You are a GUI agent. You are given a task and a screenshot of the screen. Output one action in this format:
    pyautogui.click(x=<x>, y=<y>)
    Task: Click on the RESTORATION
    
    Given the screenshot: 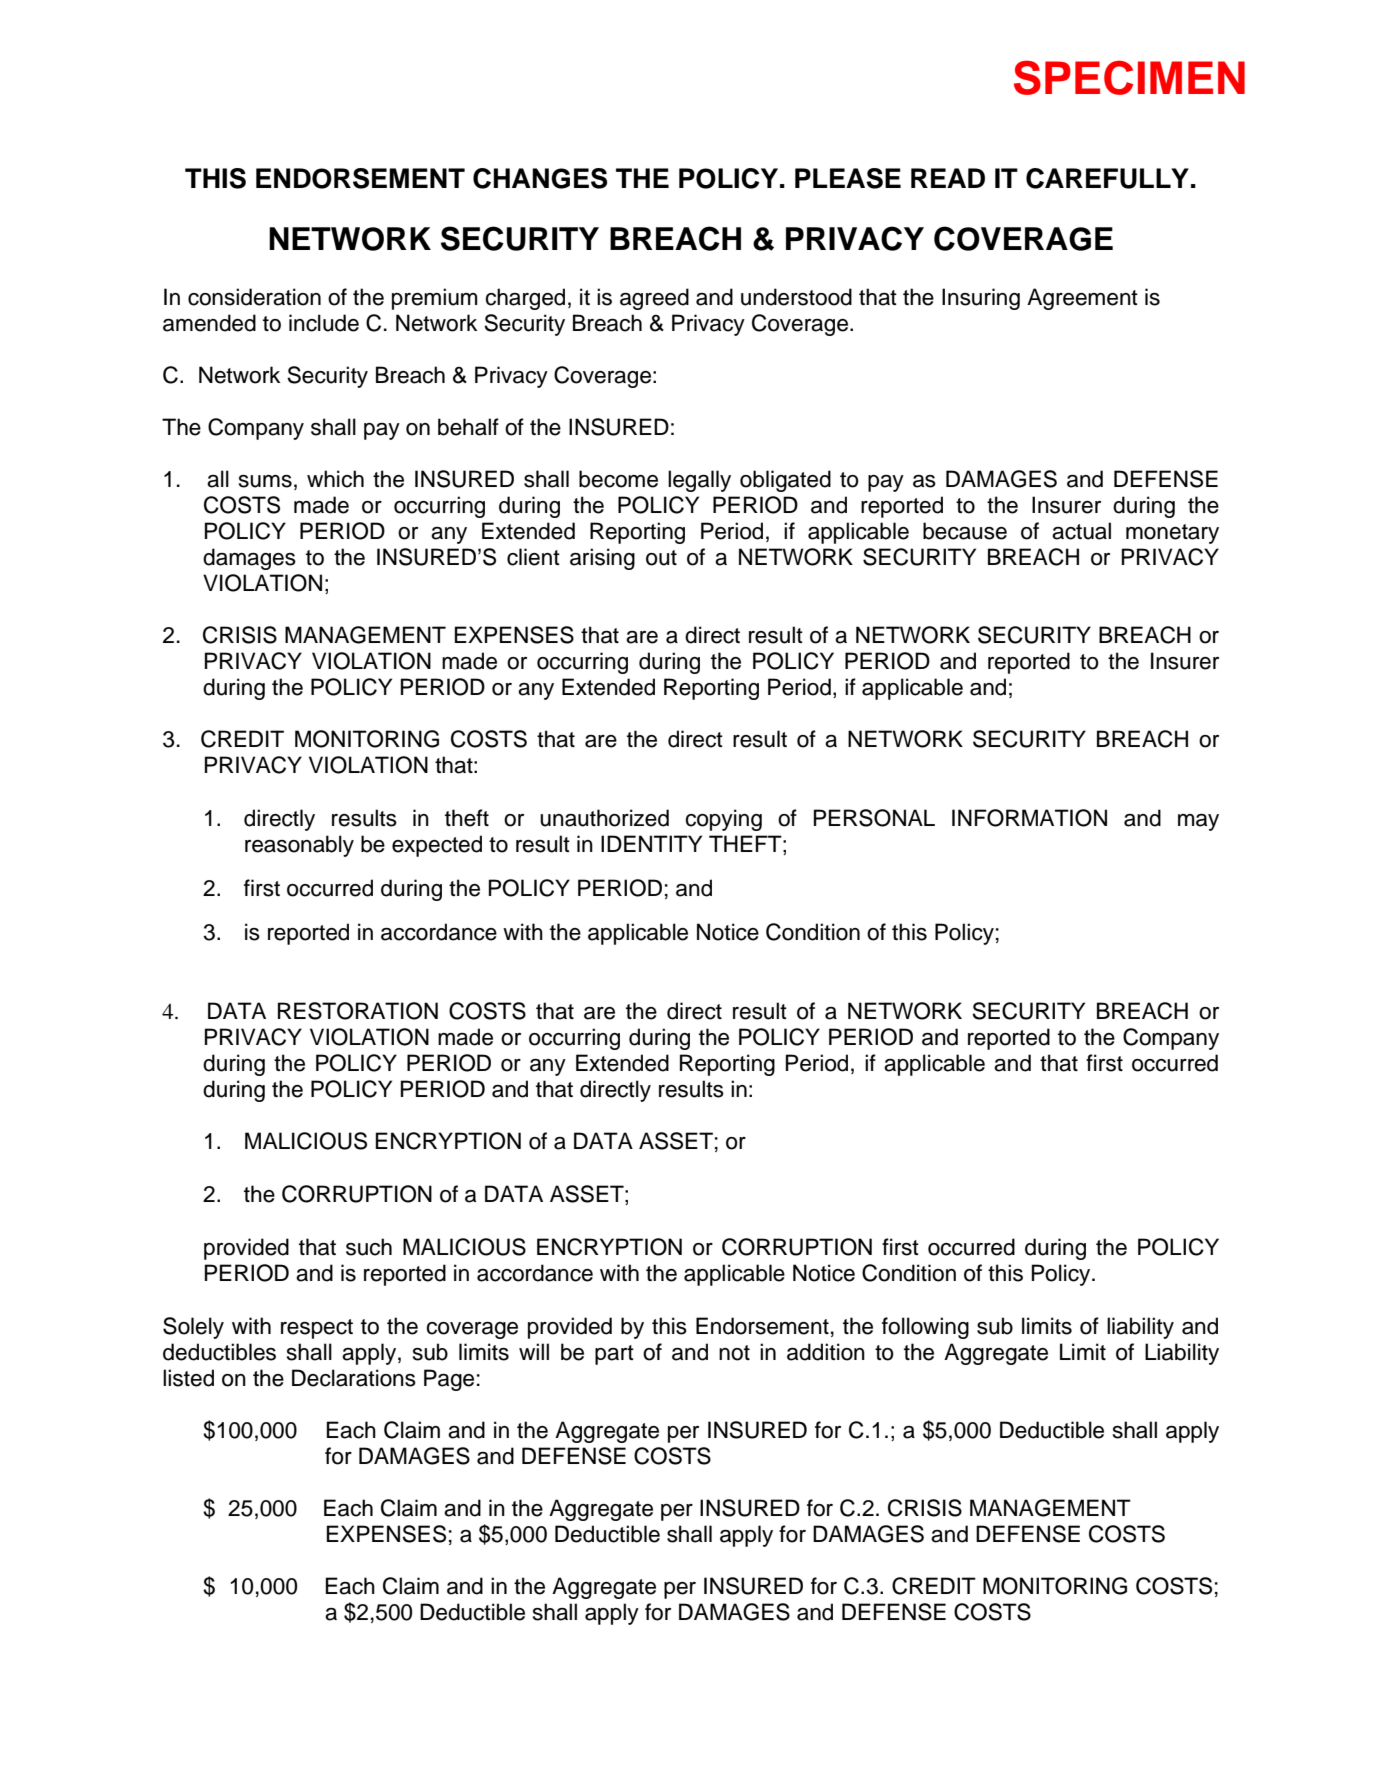 What is the action you would take?
    pyautogui.click(x=358, y=1011)
